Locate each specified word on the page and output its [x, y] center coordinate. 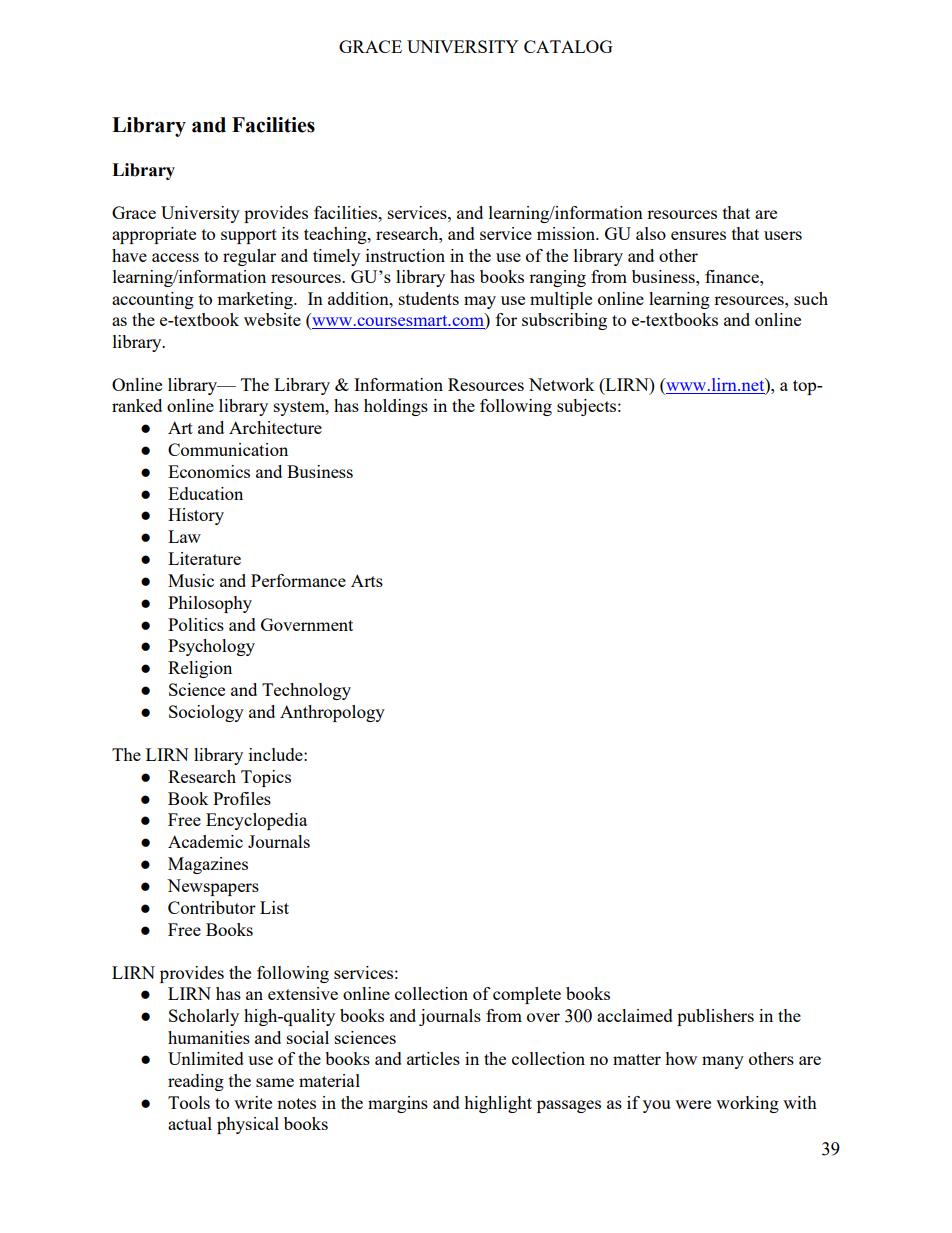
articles [433, 1058]
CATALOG [568, 46]
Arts [367, 580]
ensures [698, 235]
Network [562, 384]
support [249, 236]
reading [196, 1082]
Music [191, 580]
